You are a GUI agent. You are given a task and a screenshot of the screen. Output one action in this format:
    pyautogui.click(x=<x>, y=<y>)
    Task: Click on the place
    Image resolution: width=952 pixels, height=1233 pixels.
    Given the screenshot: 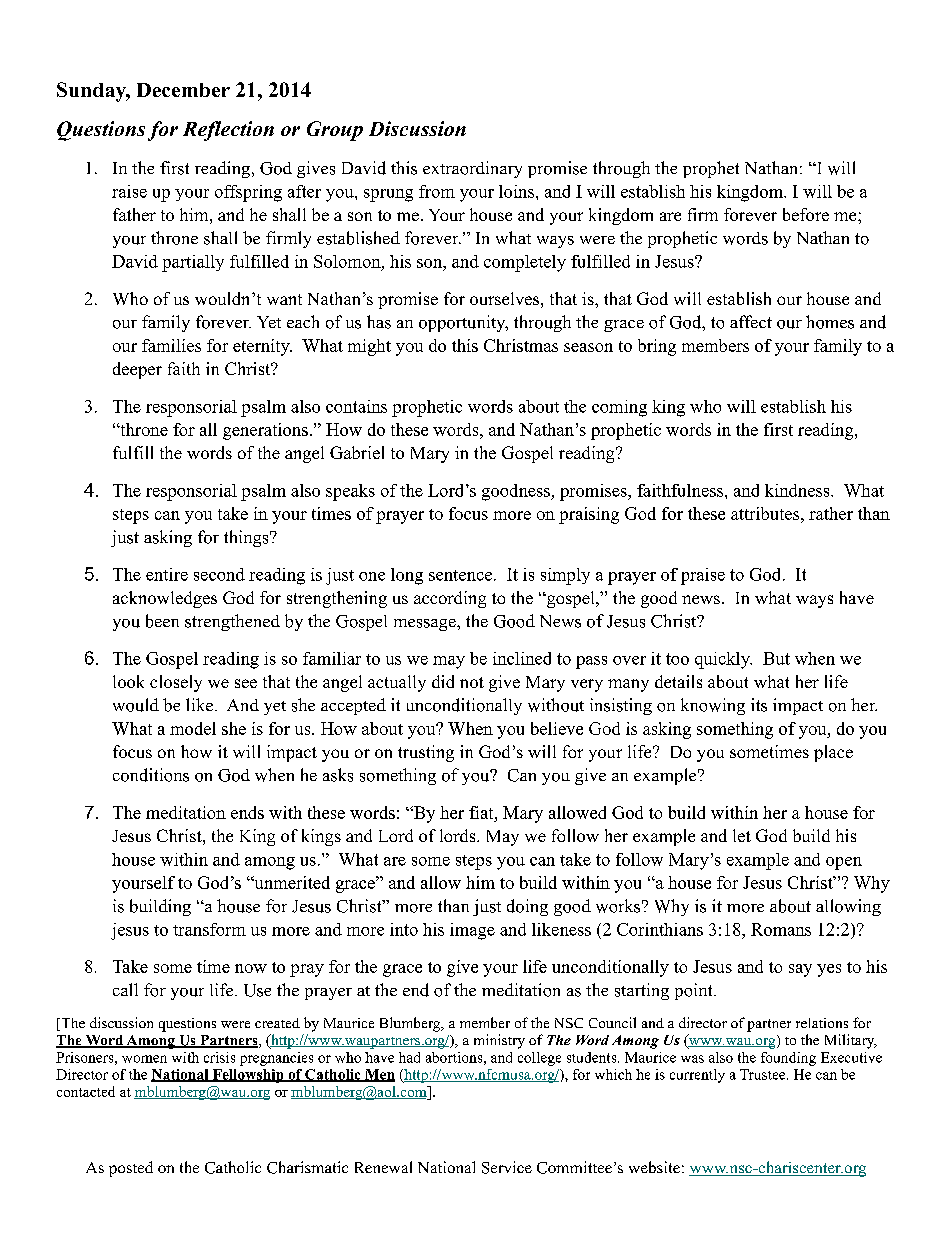 What is the action you would take?
    pyautogui.click(x=833, y=753)
